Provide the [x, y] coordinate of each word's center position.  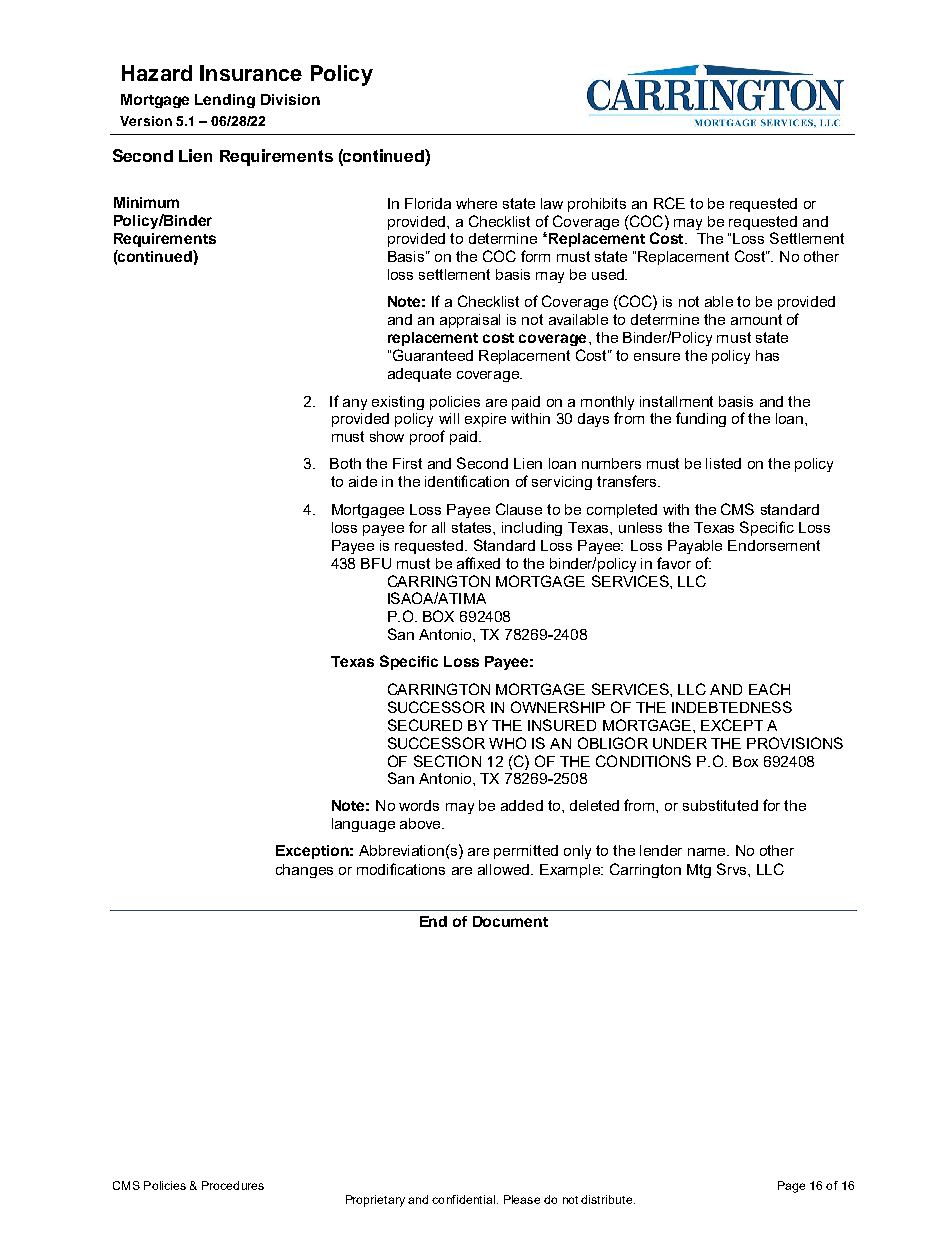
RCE [669, 203]
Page [791, 1187]
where [476, 203]
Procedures [233, 1185]
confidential [463, 1199]
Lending [225, 101]
